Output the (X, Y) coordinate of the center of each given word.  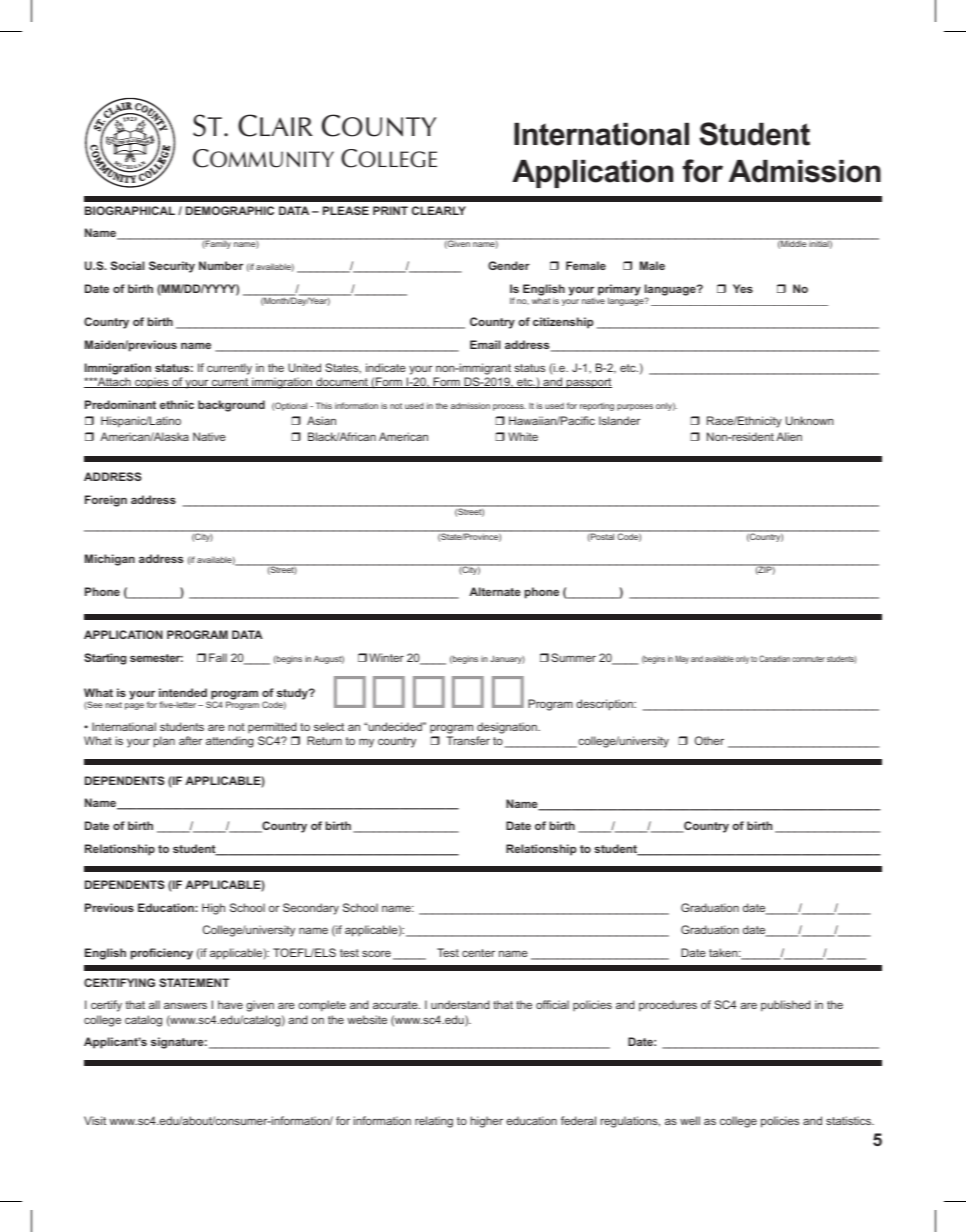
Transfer (468, 740)
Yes (743, 288)
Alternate (495, 591)
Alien (789, 436)
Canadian (774, 658)
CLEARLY (439, 210)
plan (164, 742)
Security (172, 267)
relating (434, 1122)
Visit (95, 1120)
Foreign (106, 501)
